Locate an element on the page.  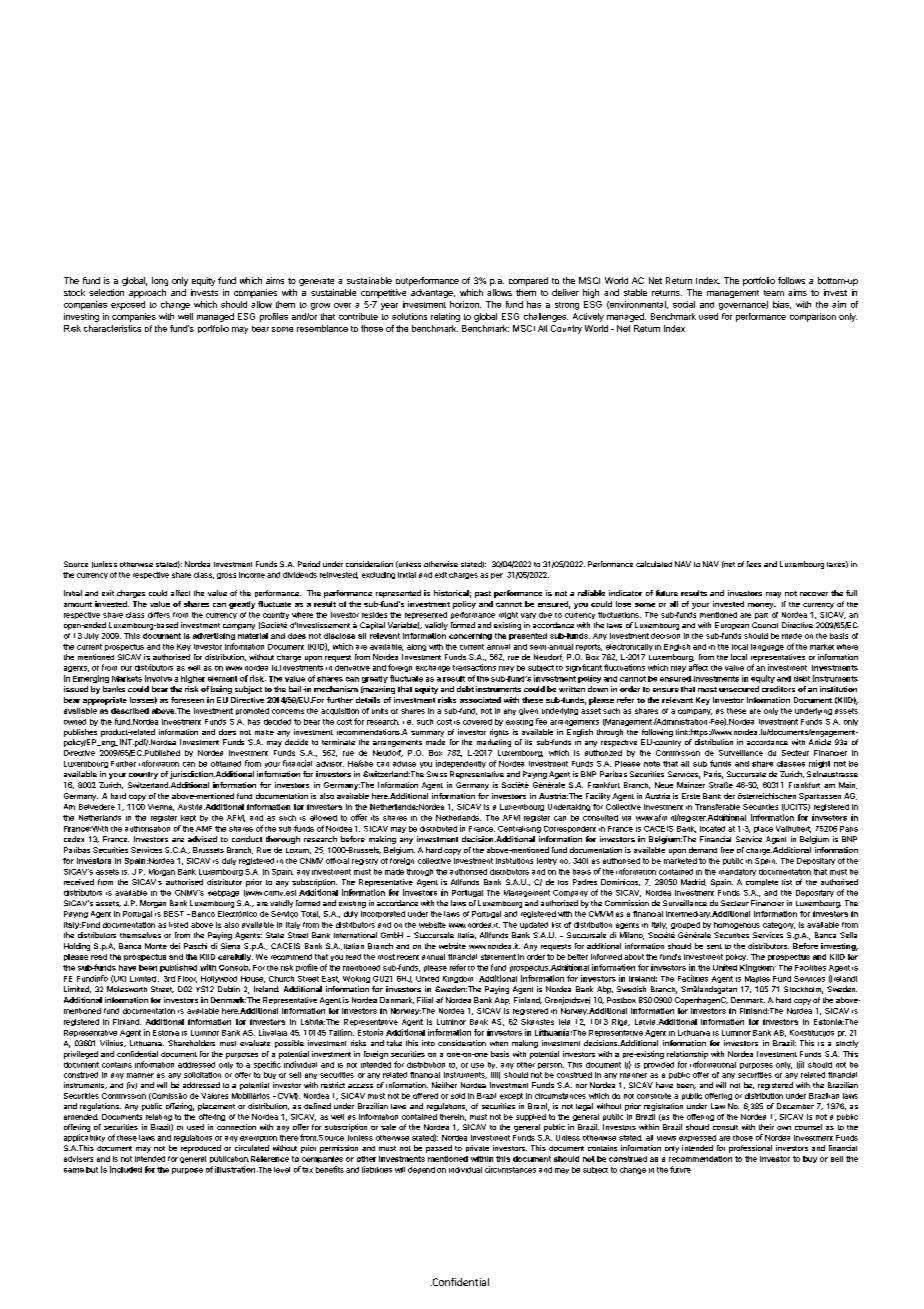
solutions is located at coordinates (409, 316).
